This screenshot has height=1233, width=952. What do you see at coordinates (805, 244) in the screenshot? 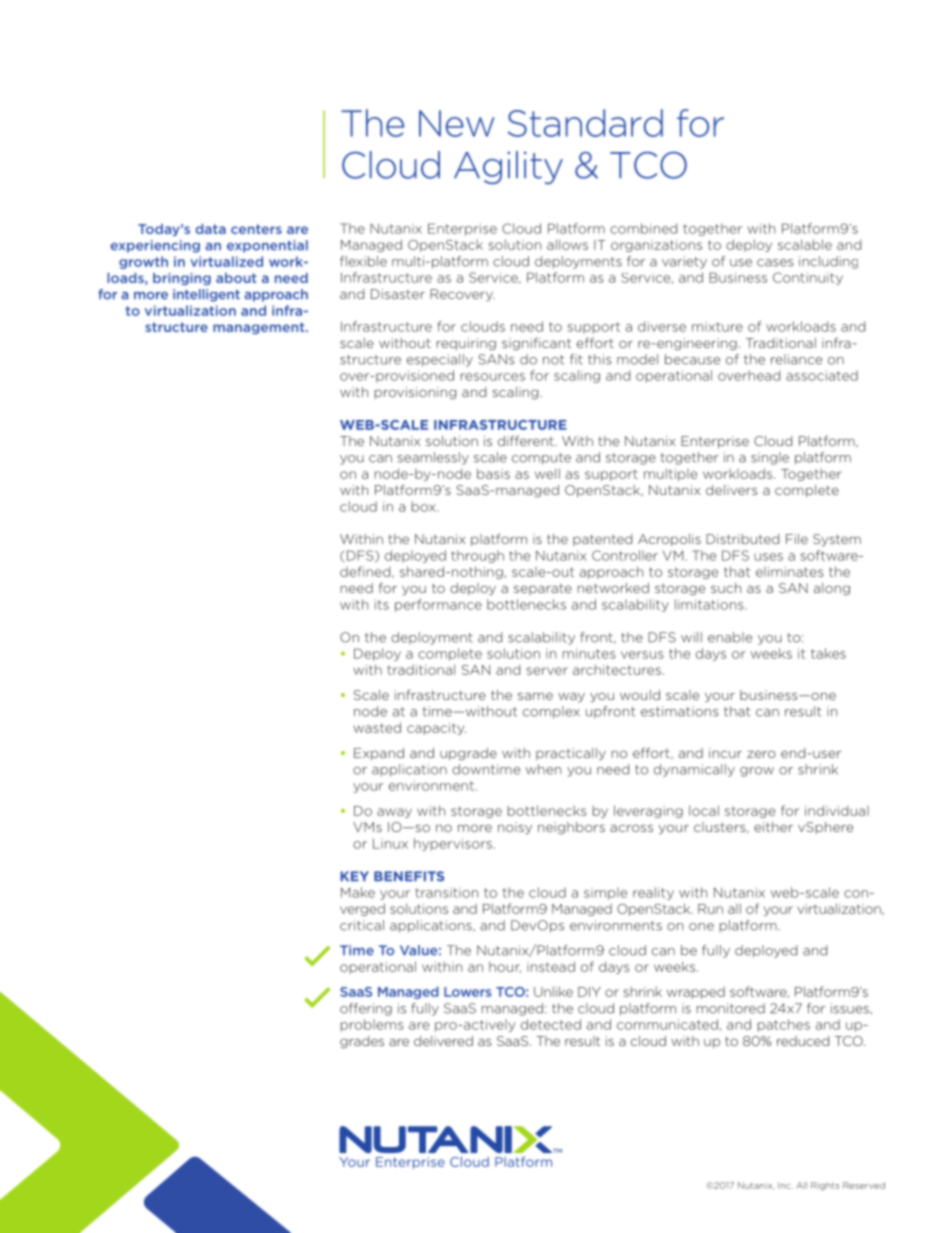
I see `scalable` at bounding box center [805, 244].
